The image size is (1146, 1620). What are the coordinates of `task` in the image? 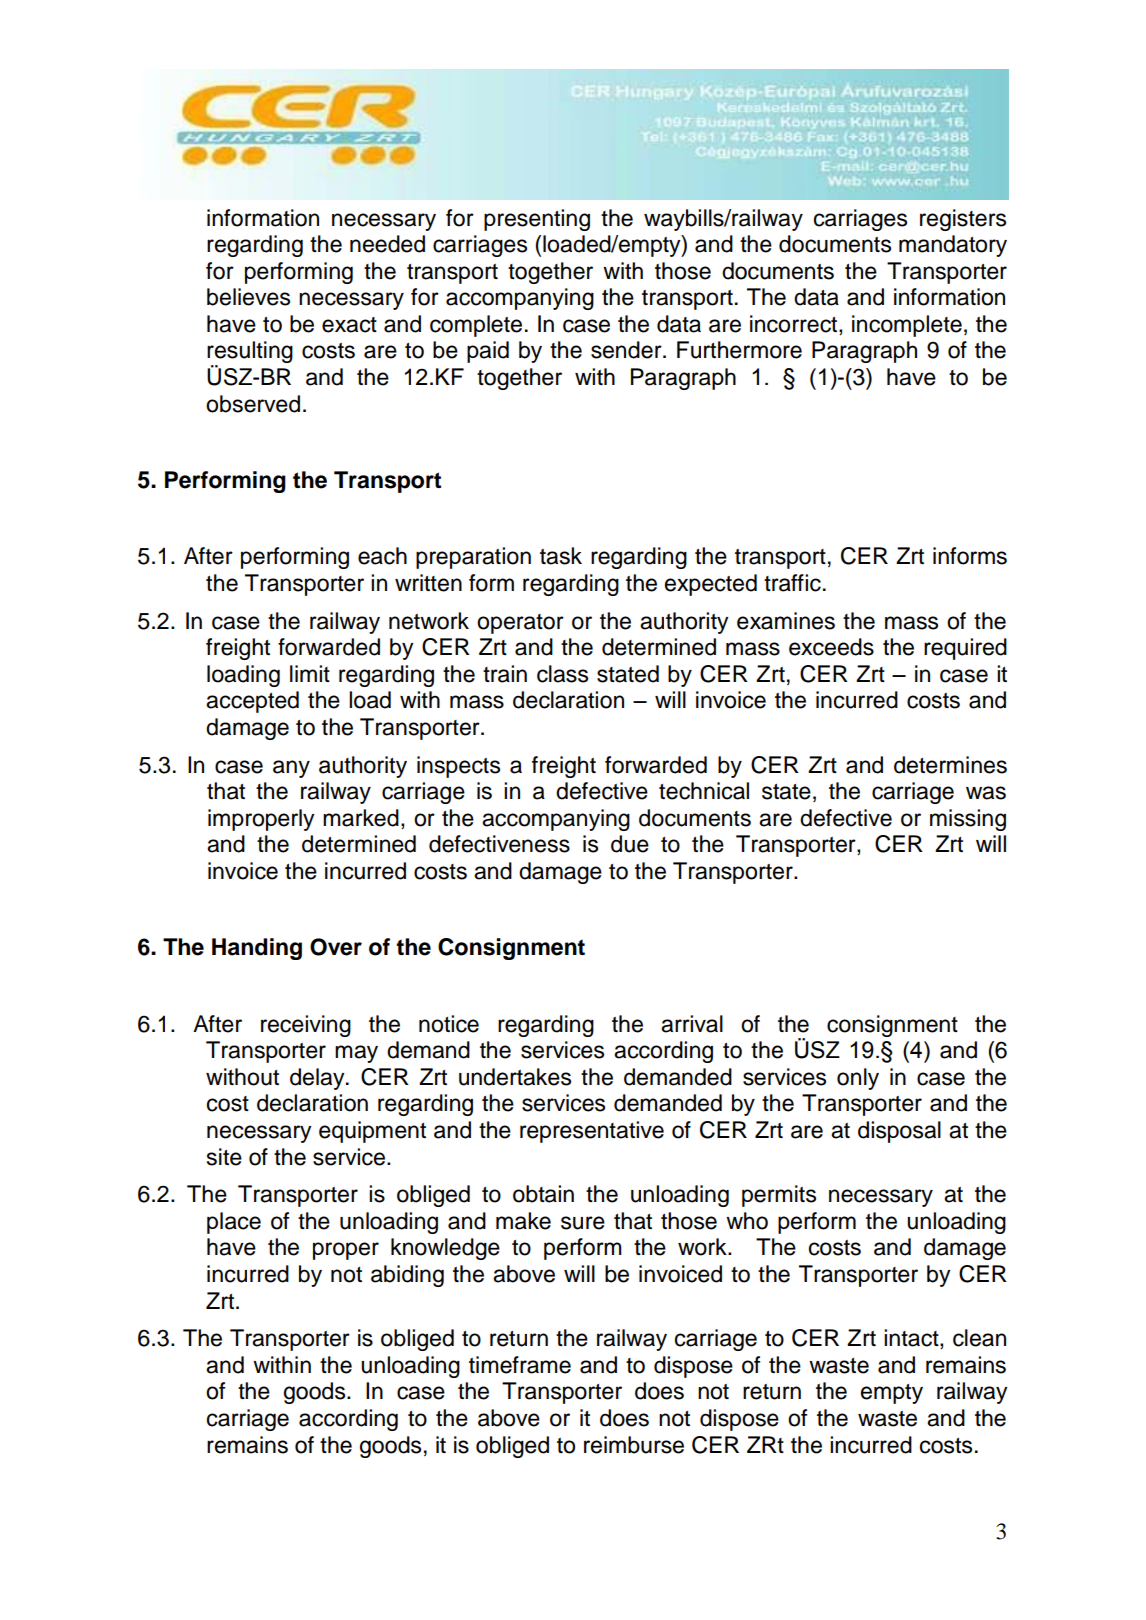 It's located at (561, 556).
